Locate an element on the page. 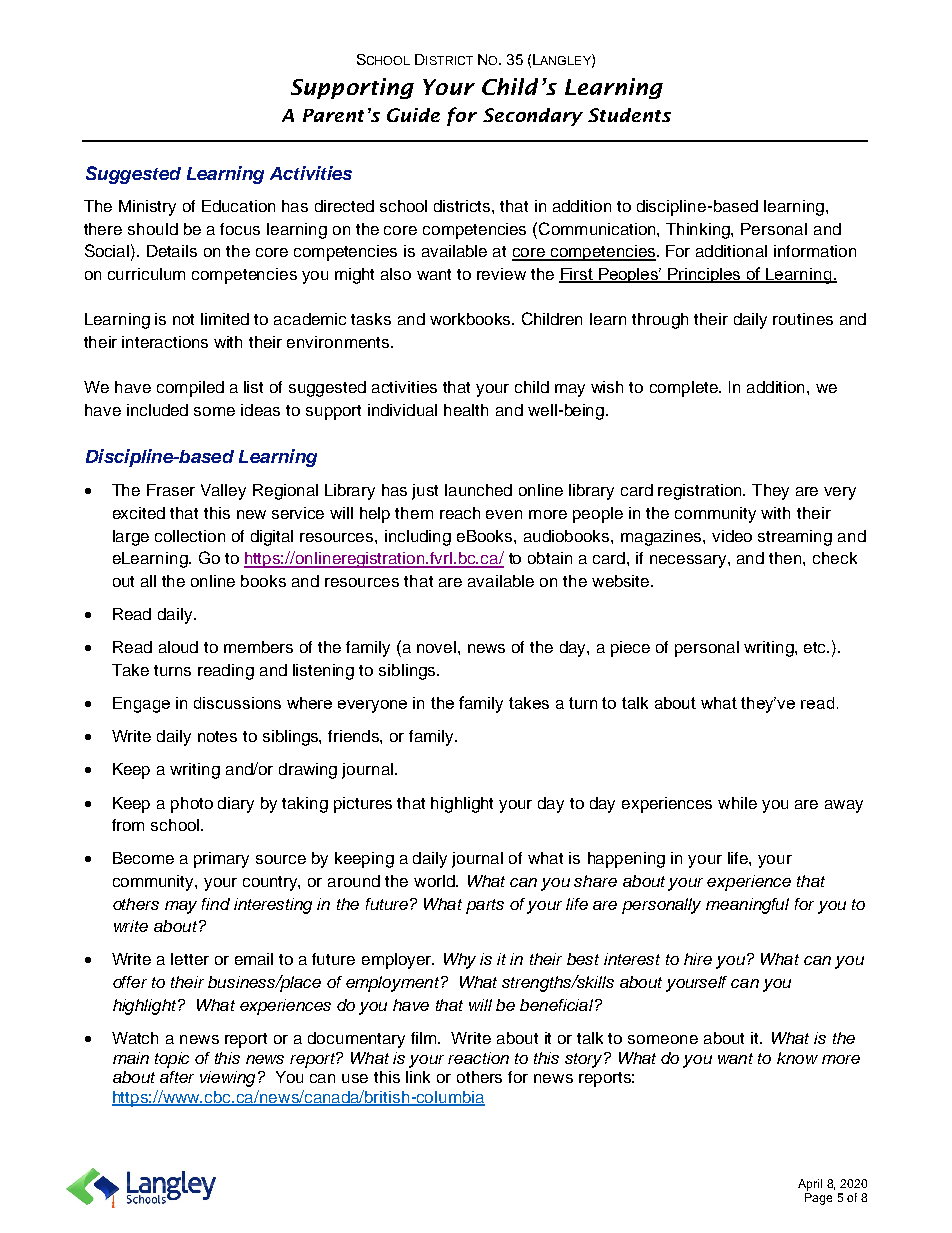  Students is located at coordinates (629, 115).
